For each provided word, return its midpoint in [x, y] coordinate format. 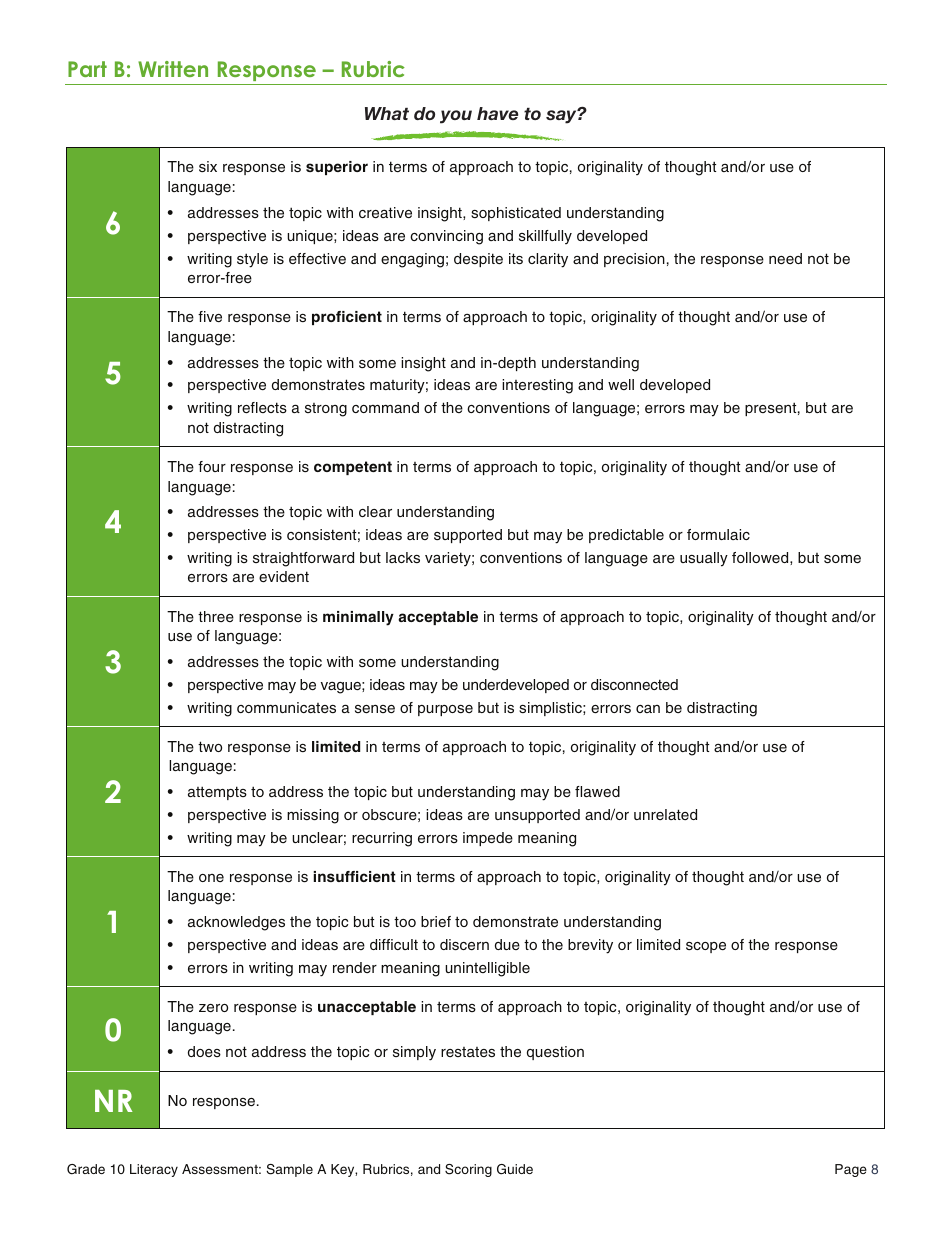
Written [173, 69]
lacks [403, 557]
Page [851, 1170]
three [216, 616]
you [456, 117]
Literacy [154, 1170]
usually [704, 559]
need [785, 258]
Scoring [468, 1170]
